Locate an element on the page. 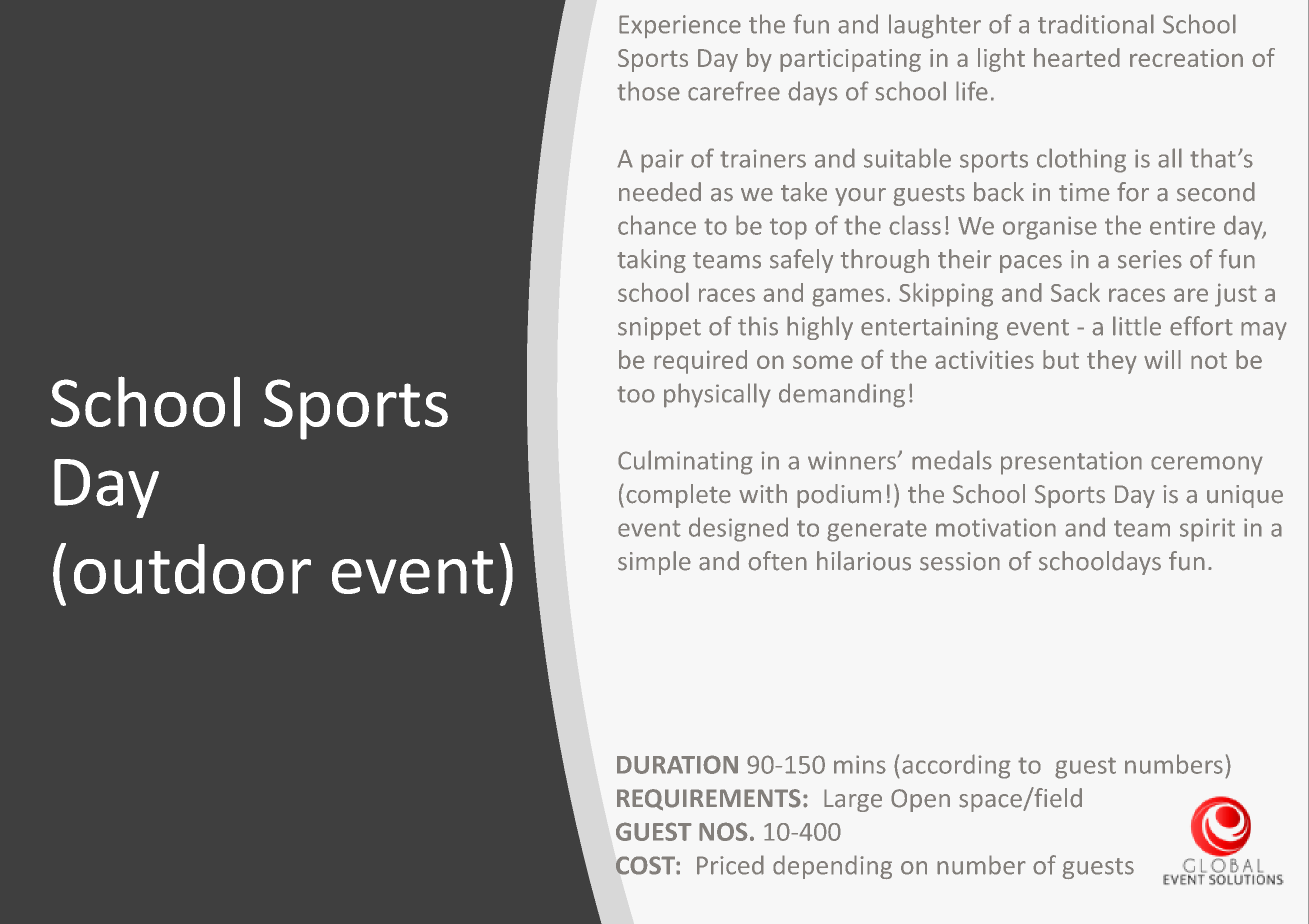  taking is located at coordinates (651, 261).
